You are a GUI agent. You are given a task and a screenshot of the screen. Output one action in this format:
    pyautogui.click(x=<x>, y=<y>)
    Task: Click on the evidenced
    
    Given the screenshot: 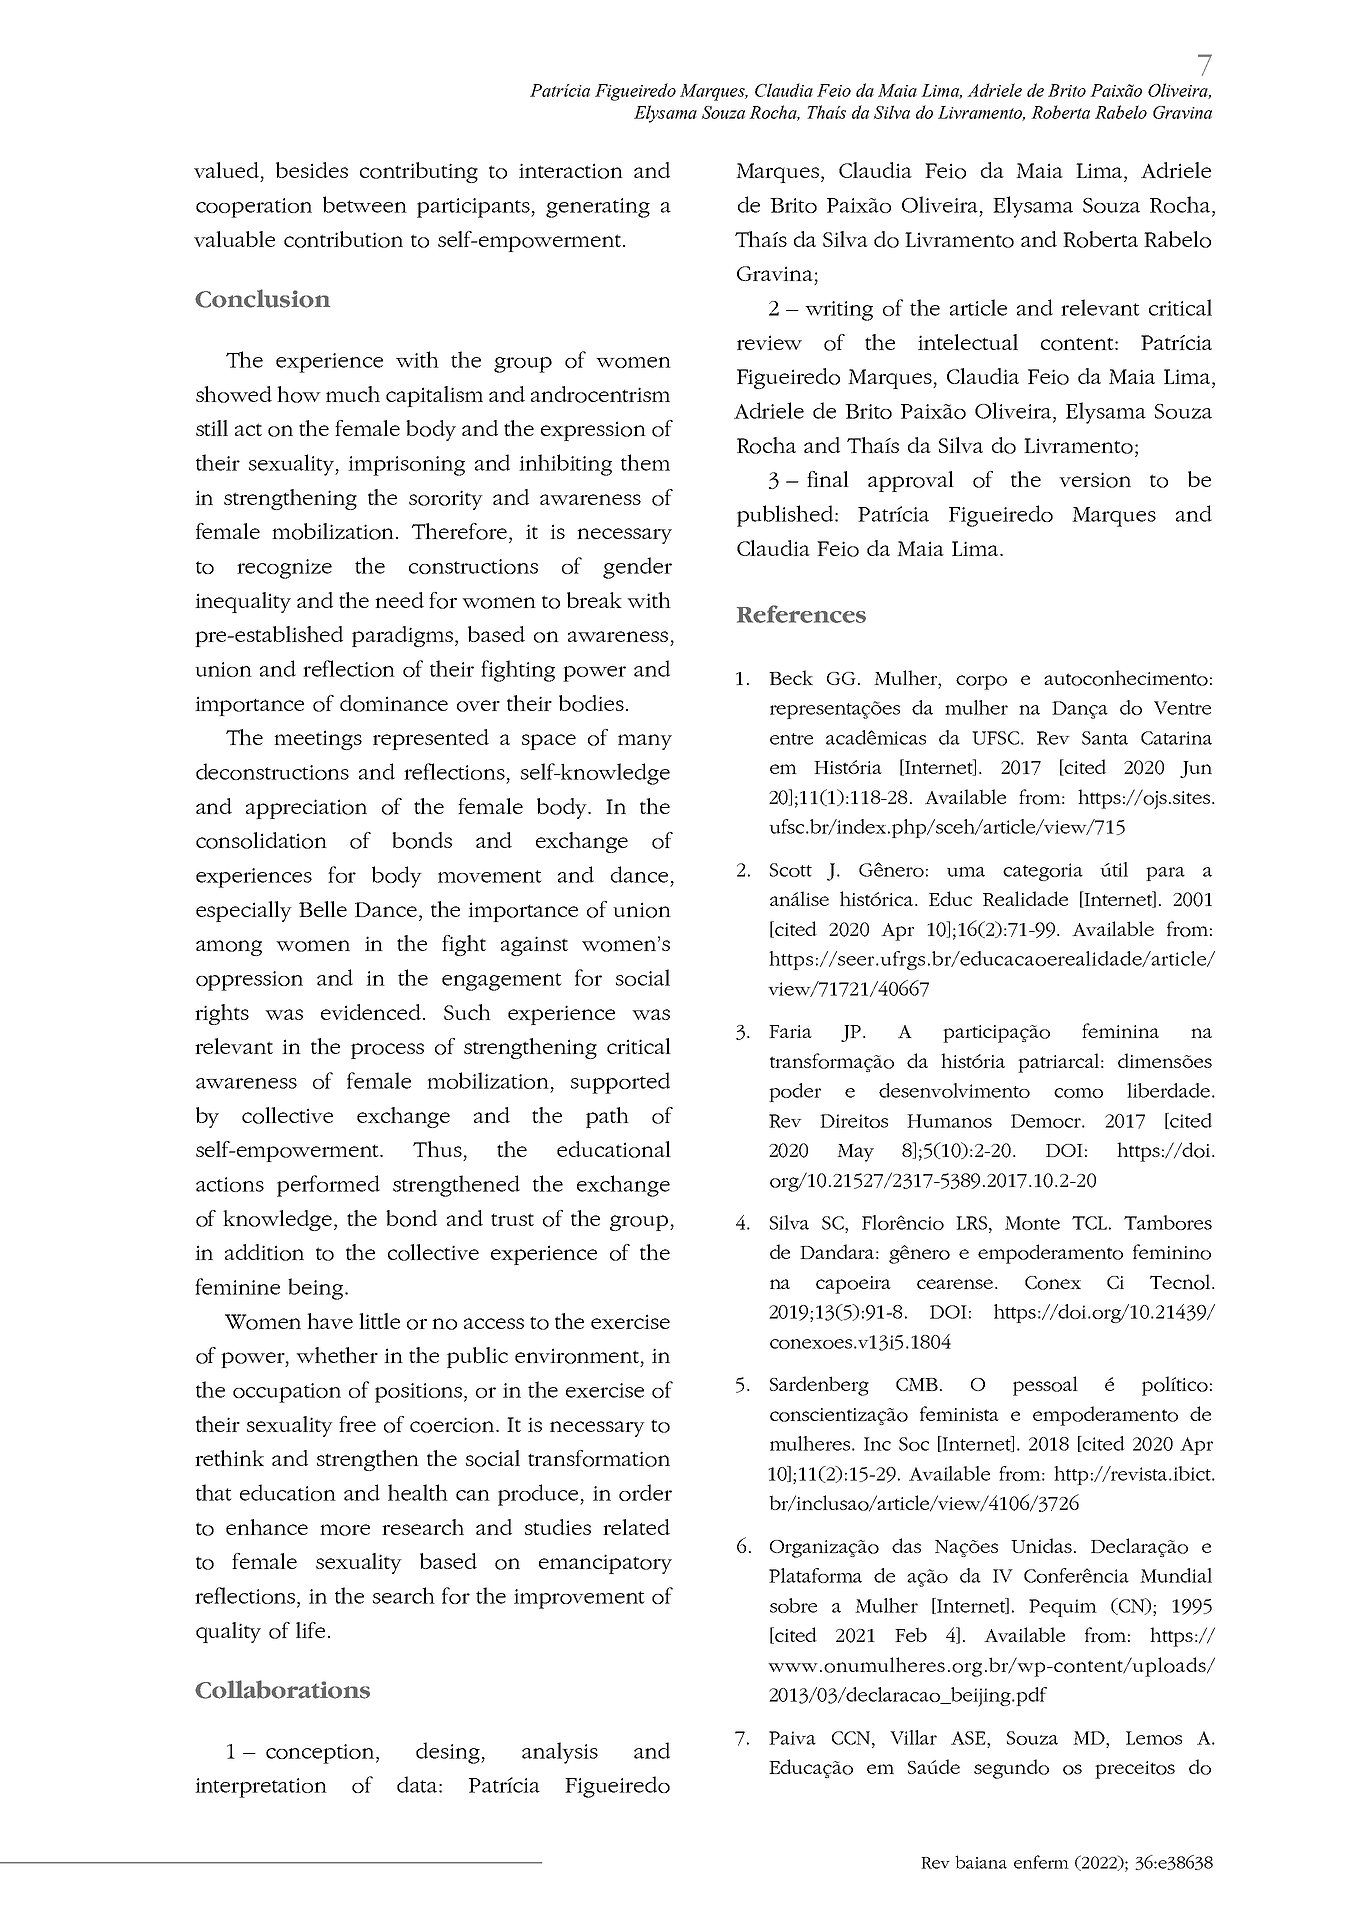 What is the action you would take?
    pyautogui.click(x=371, y=1012)
